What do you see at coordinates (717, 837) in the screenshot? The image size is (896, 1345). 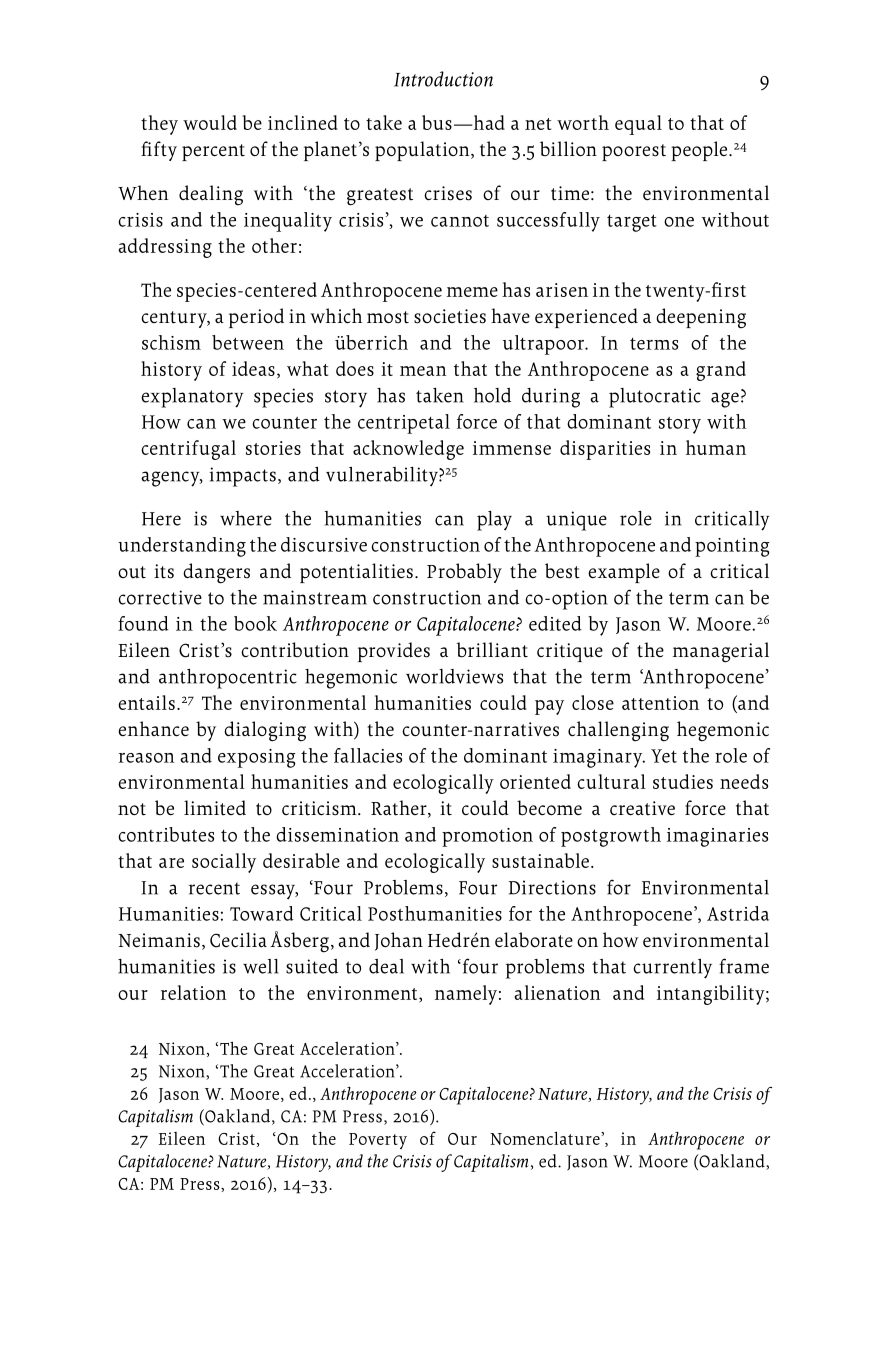 I see `imaginaries` at bounding box center [717, 837].
